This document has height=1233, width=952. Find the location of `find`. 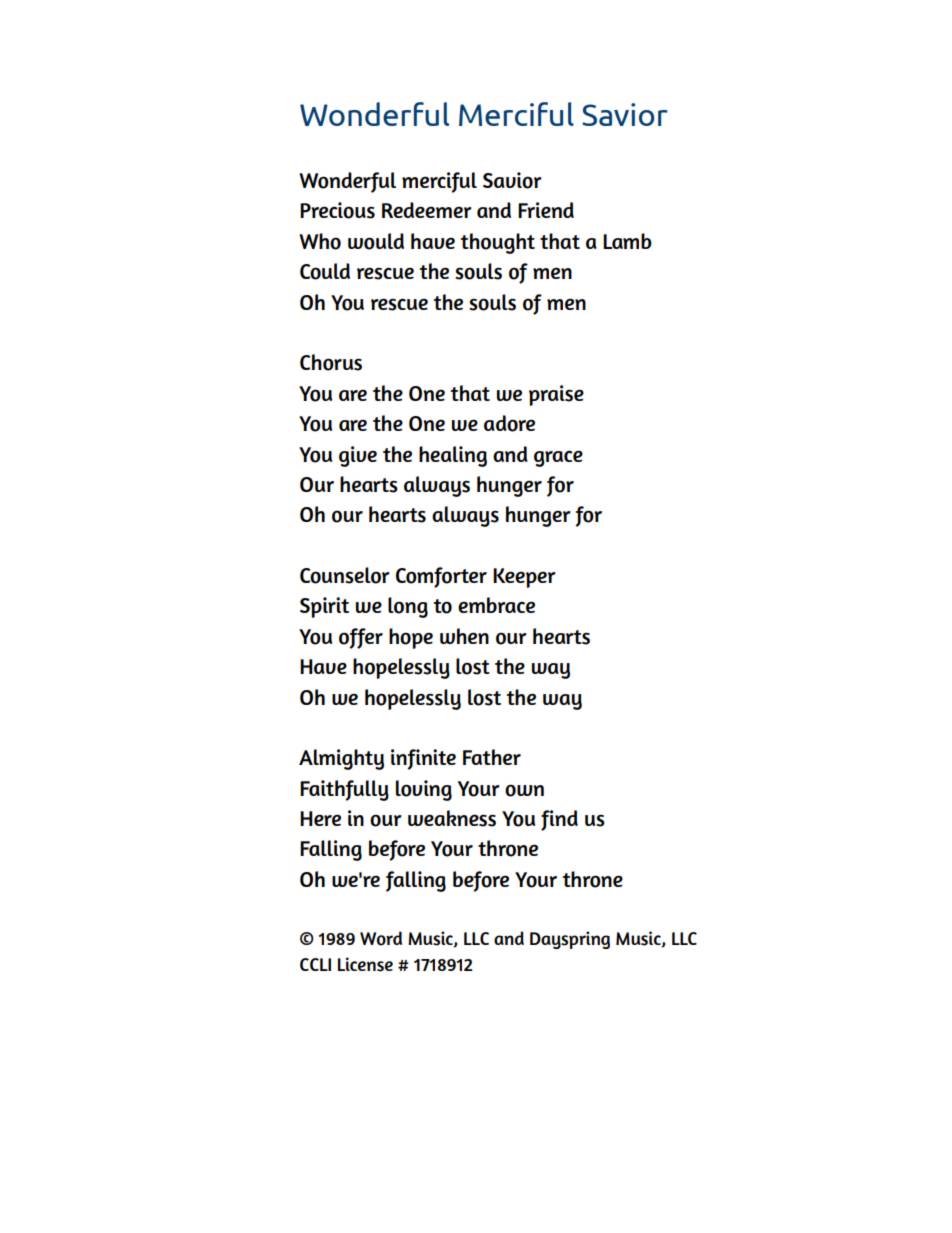

find is located at coordinates (559, 820).
